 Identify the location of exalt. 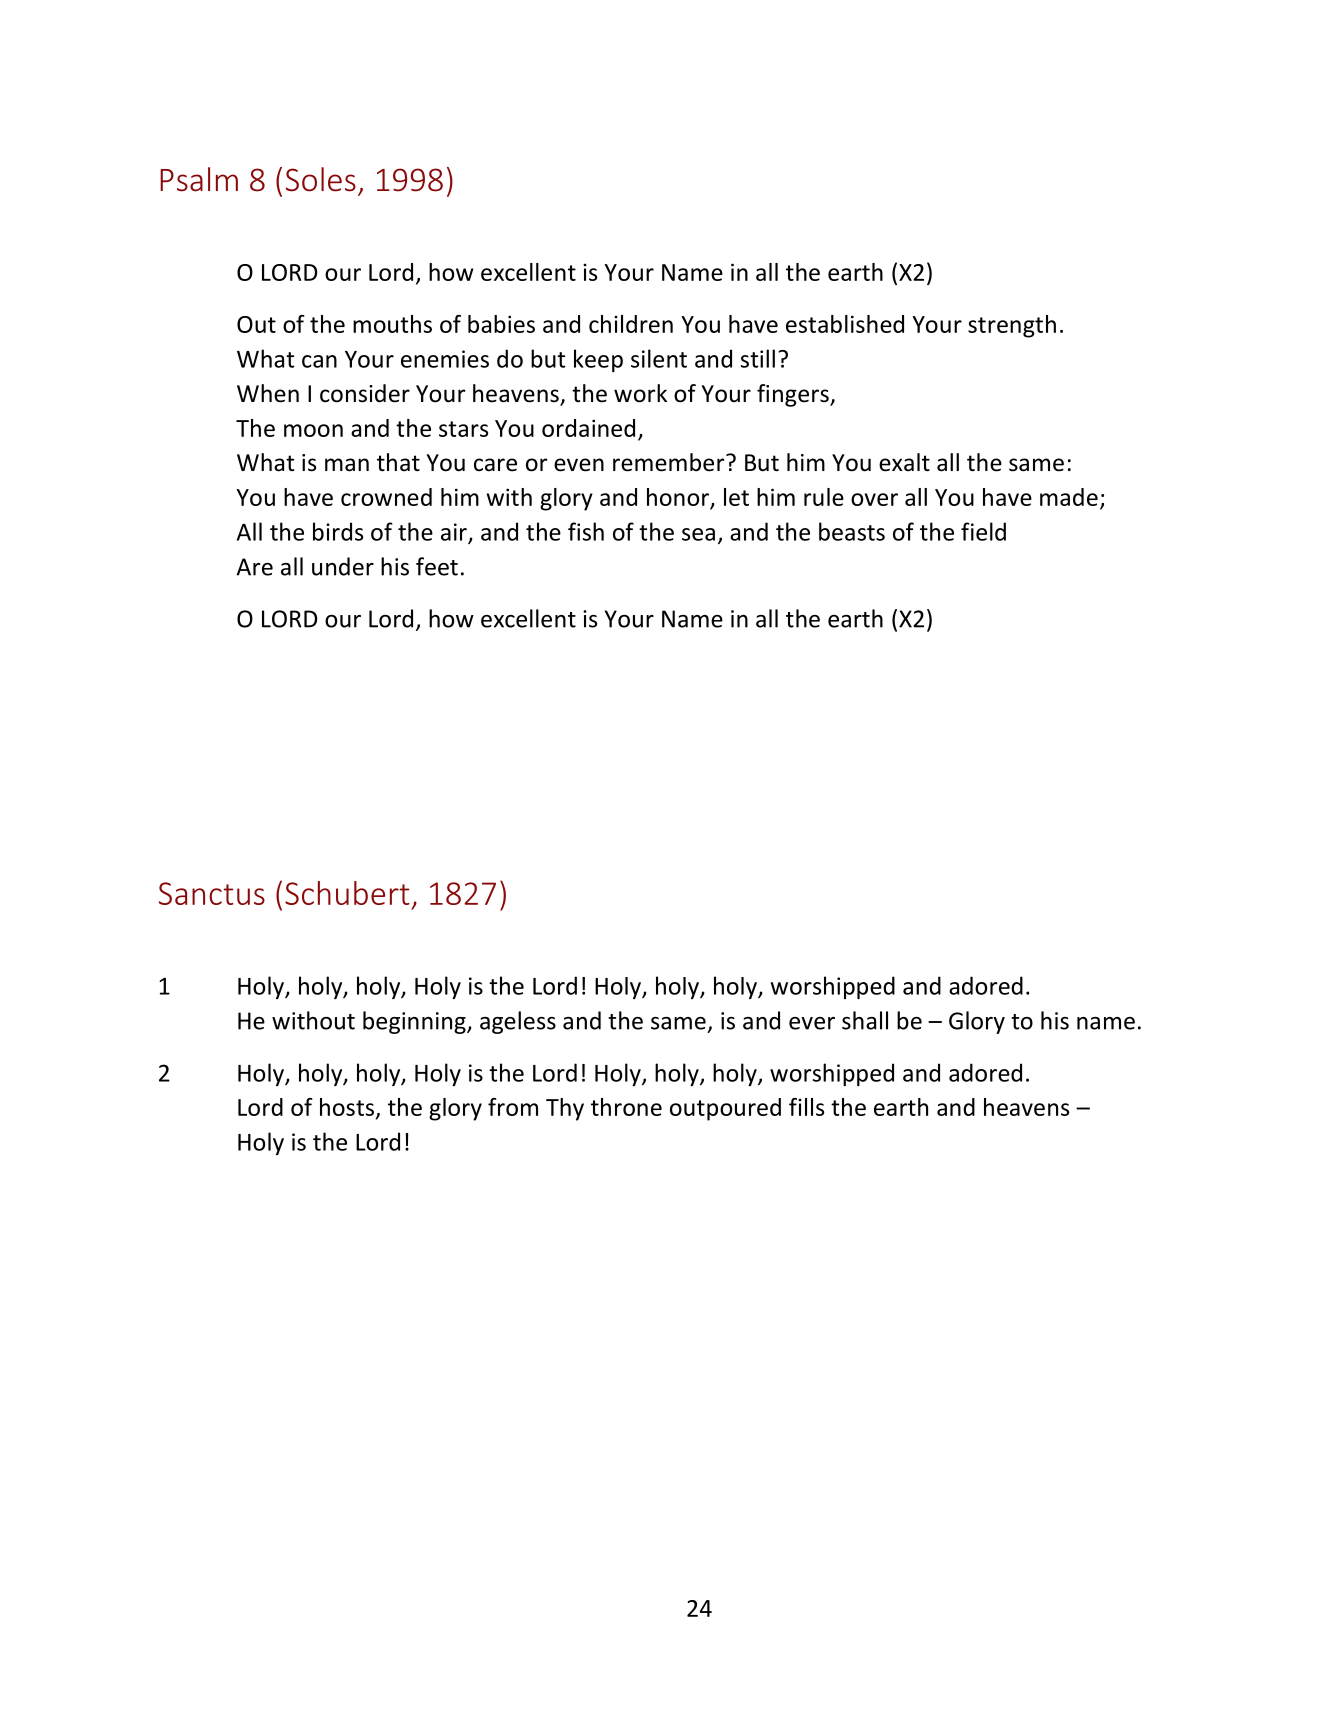
(904, 462).
